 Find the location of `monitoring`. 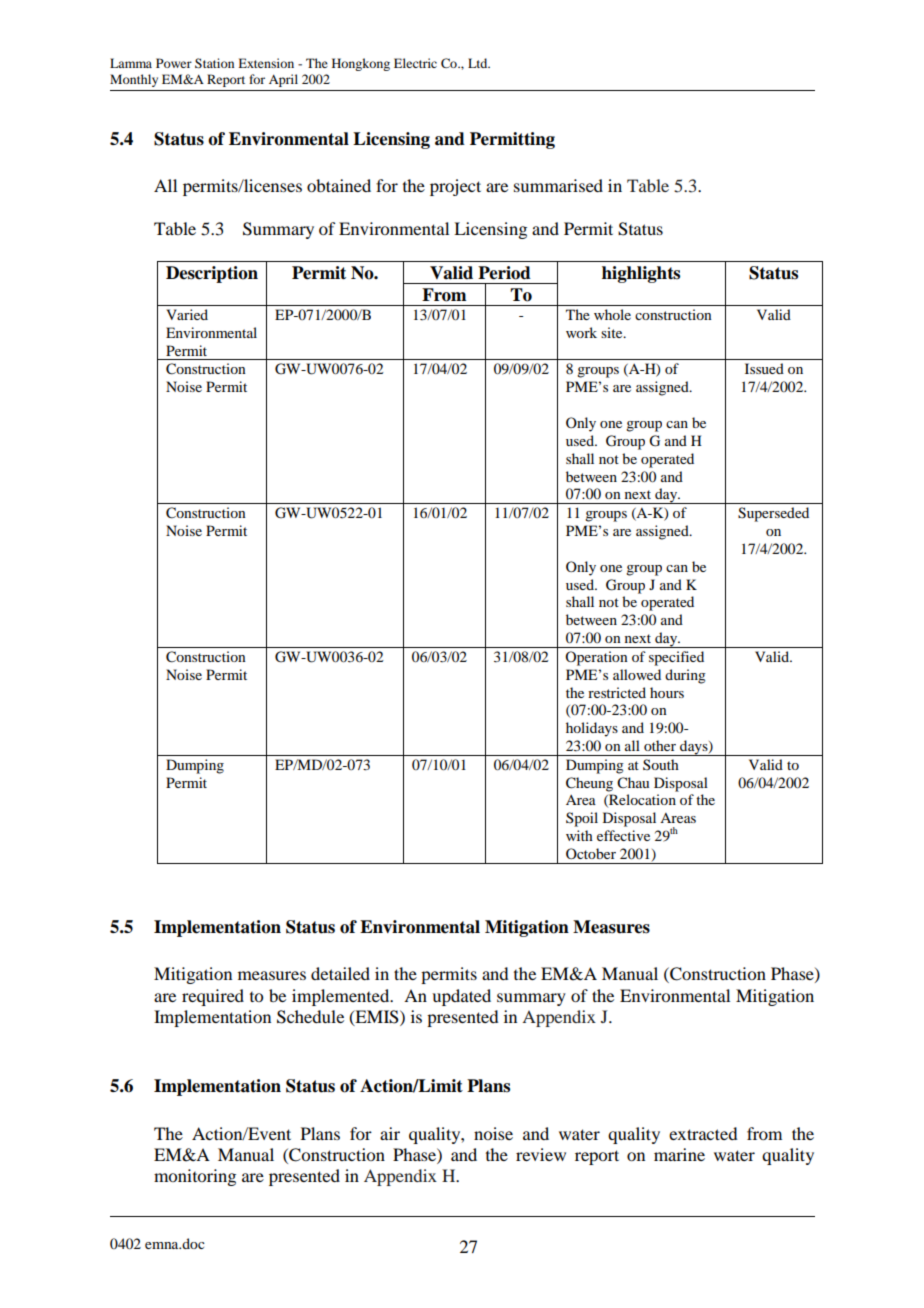

monitoring is located at coordinates (195, 1177).
